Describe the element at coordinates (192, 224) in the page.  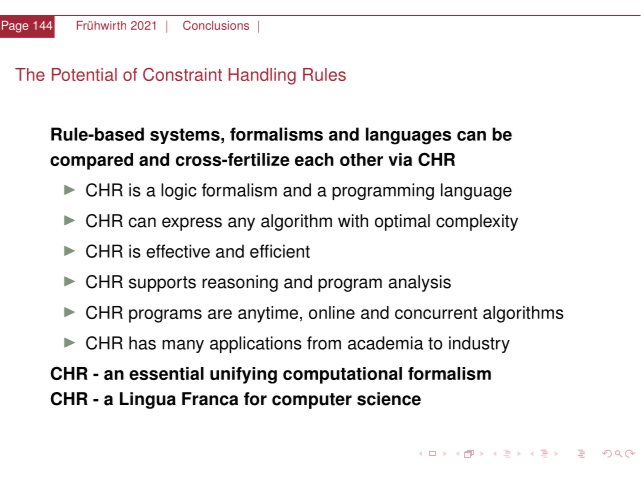
I see `express` at that location.
